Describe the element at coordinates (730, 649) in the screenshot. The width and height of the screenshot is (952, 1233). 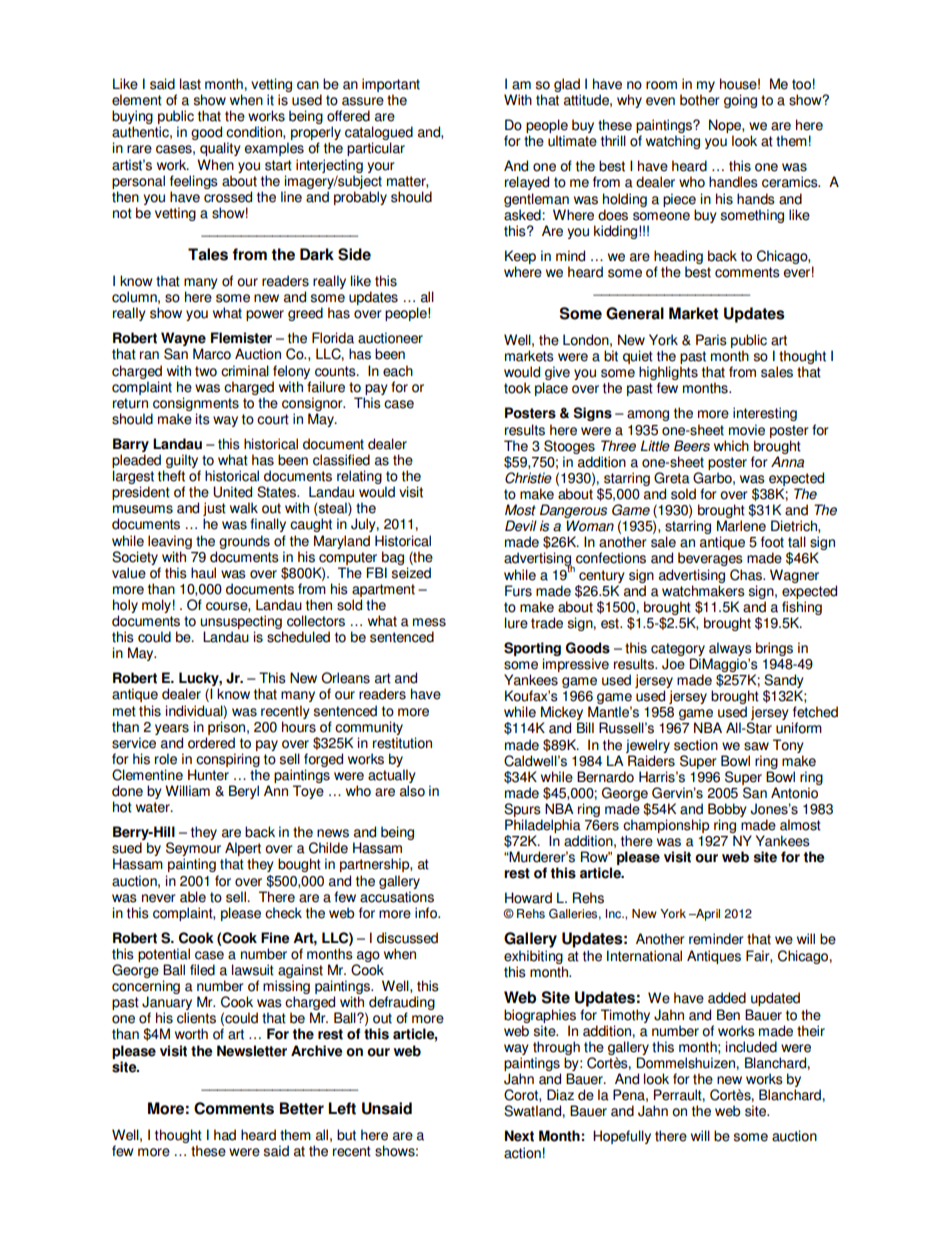
I see `always` at that location.
